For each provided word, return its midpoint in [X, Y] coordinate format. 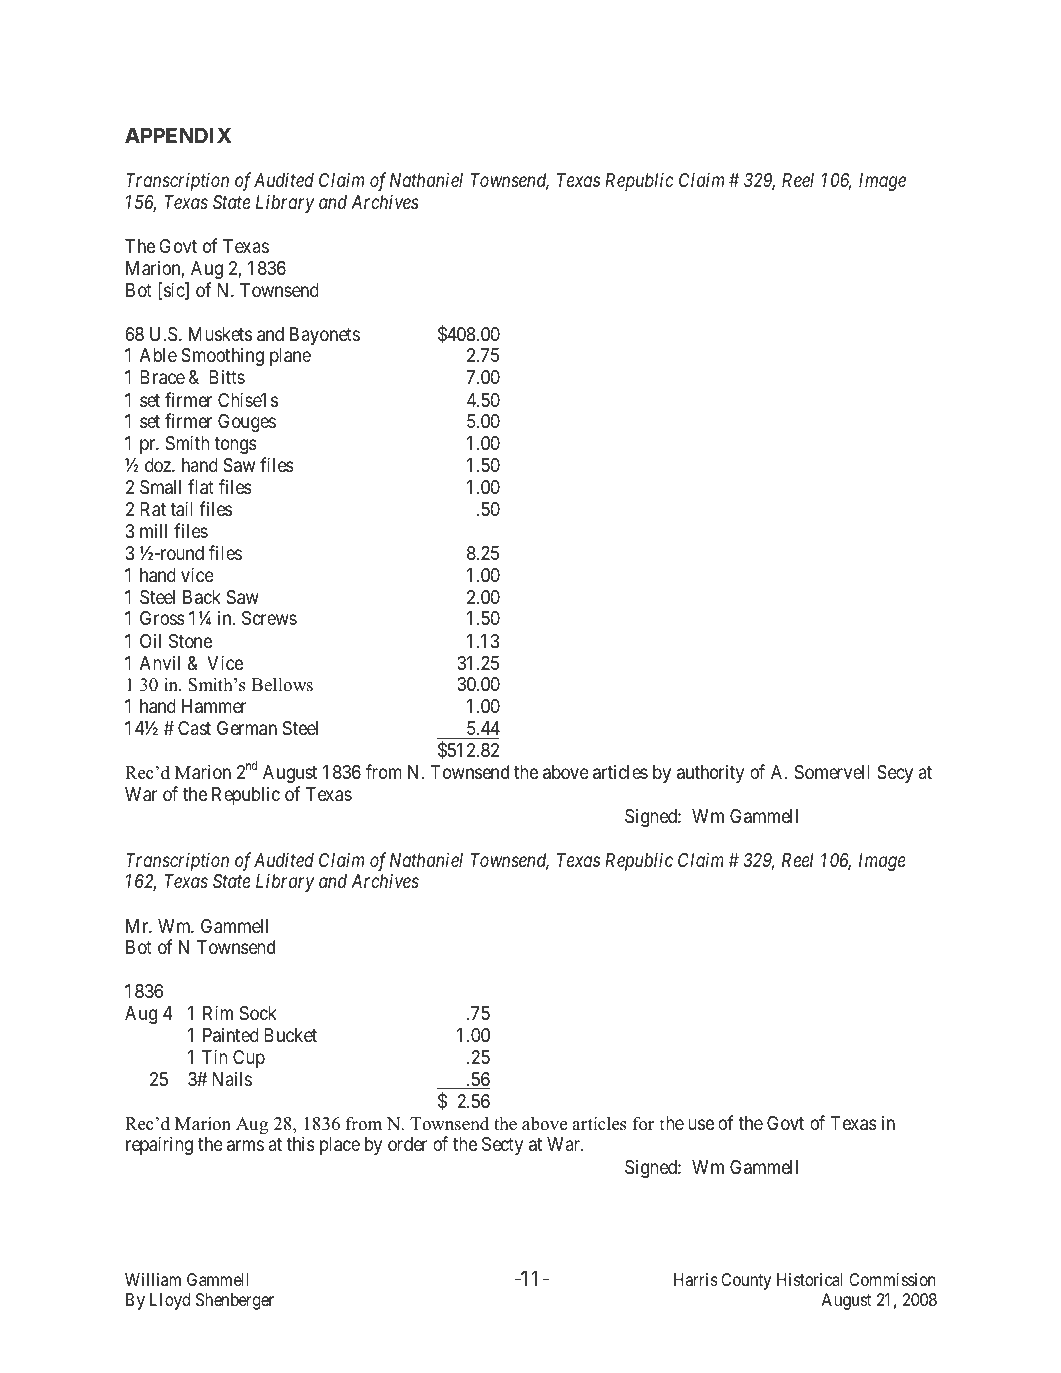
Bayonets [325, 336]
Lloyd [170, 1301]
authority [710, 773]
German [247, 728]
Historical [809, 1279]
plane [290, 357]
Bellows [282, 684]
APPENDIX [178, 135]
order [407, 1144]
